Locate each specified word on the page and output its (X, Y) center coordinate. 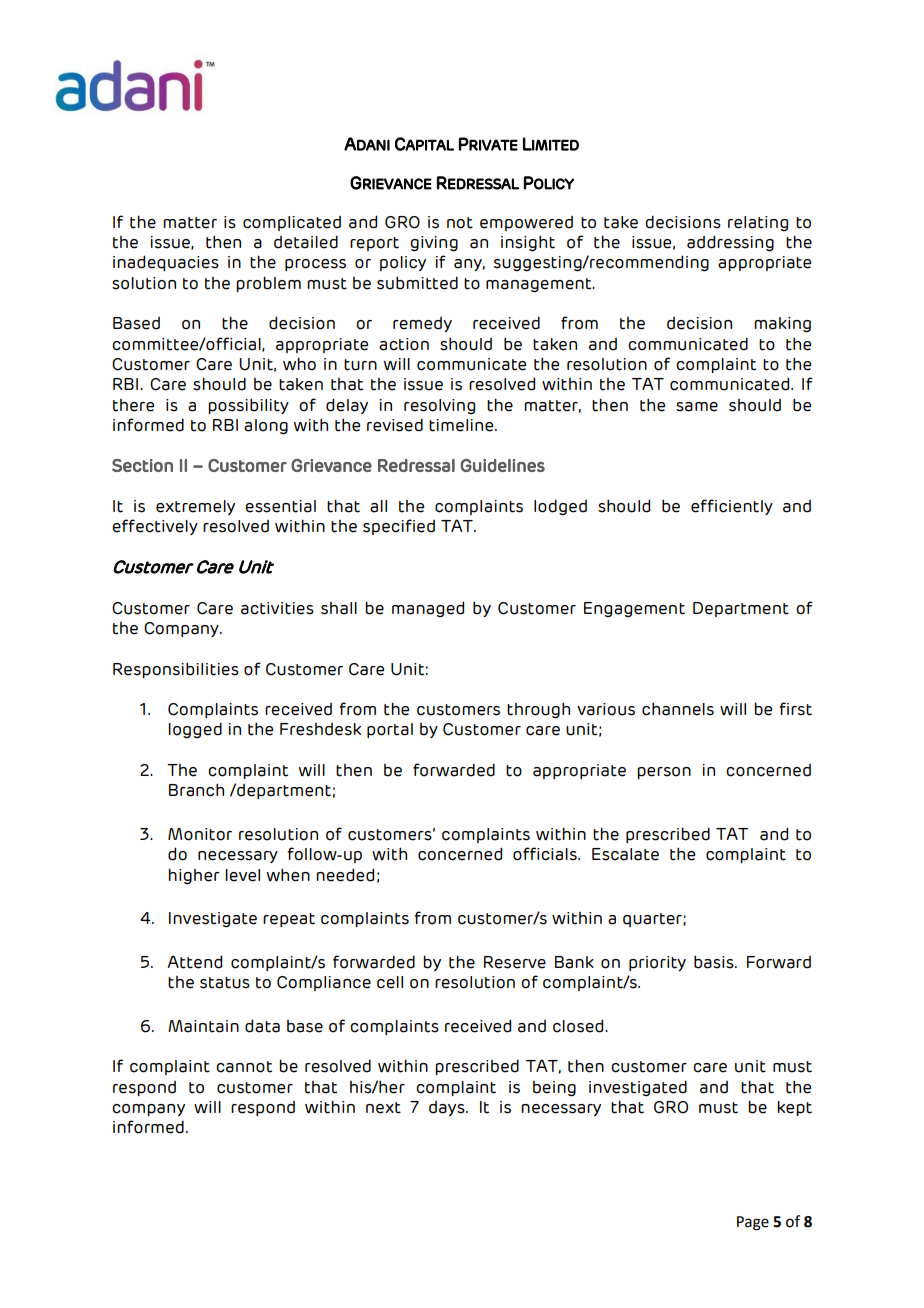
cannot (244, 1067)
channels (678, 709)
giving (434, 244)
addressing (730, 243)
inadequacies (166, 263)
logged (195, 730)
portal (390, 730)
